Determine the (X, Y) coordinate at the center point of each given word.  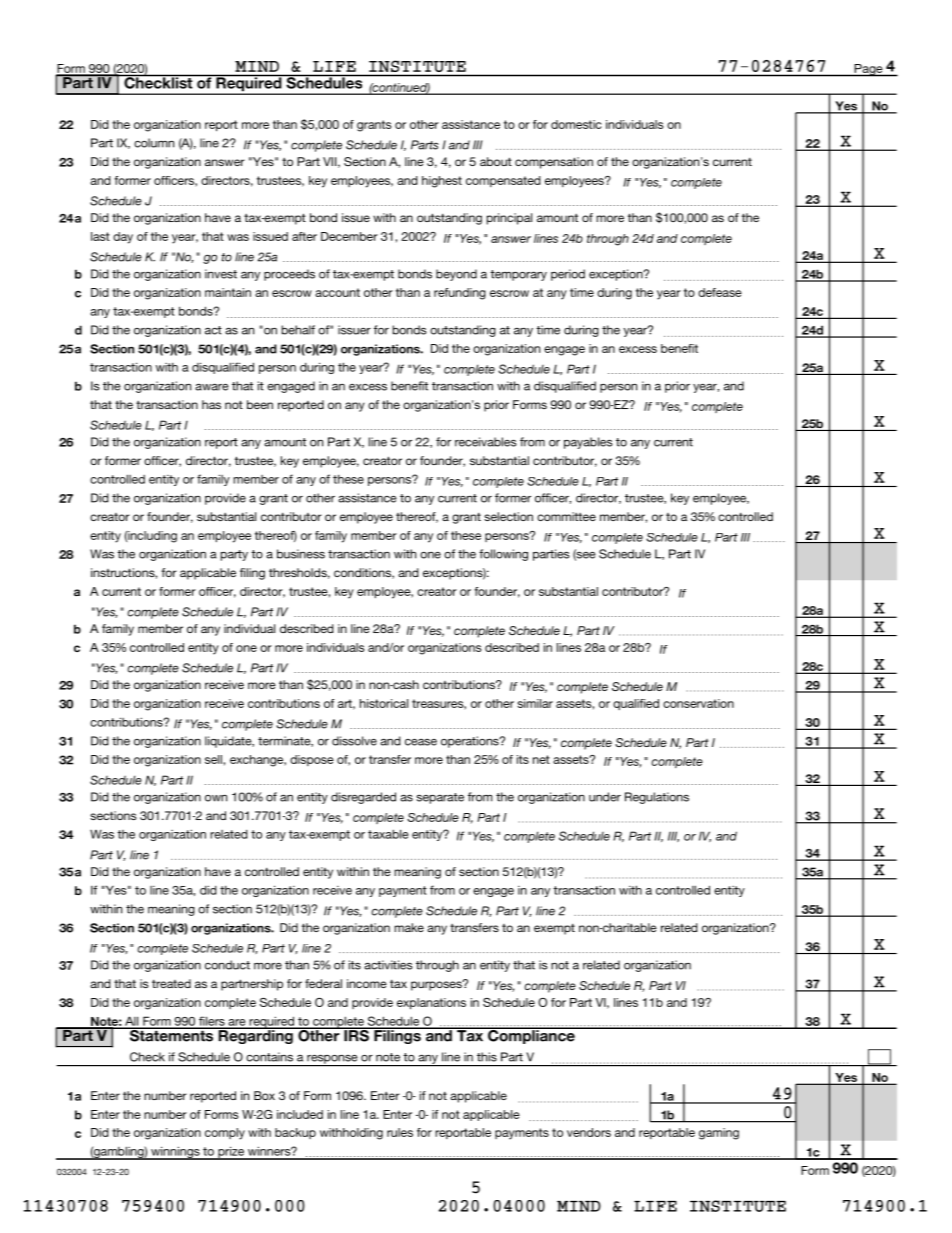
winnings (175, 1153)
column (154, 143)
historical (384, 703)
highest (442, 182)
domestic (576, 124)
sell (213, 759)
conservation (698, 703)
